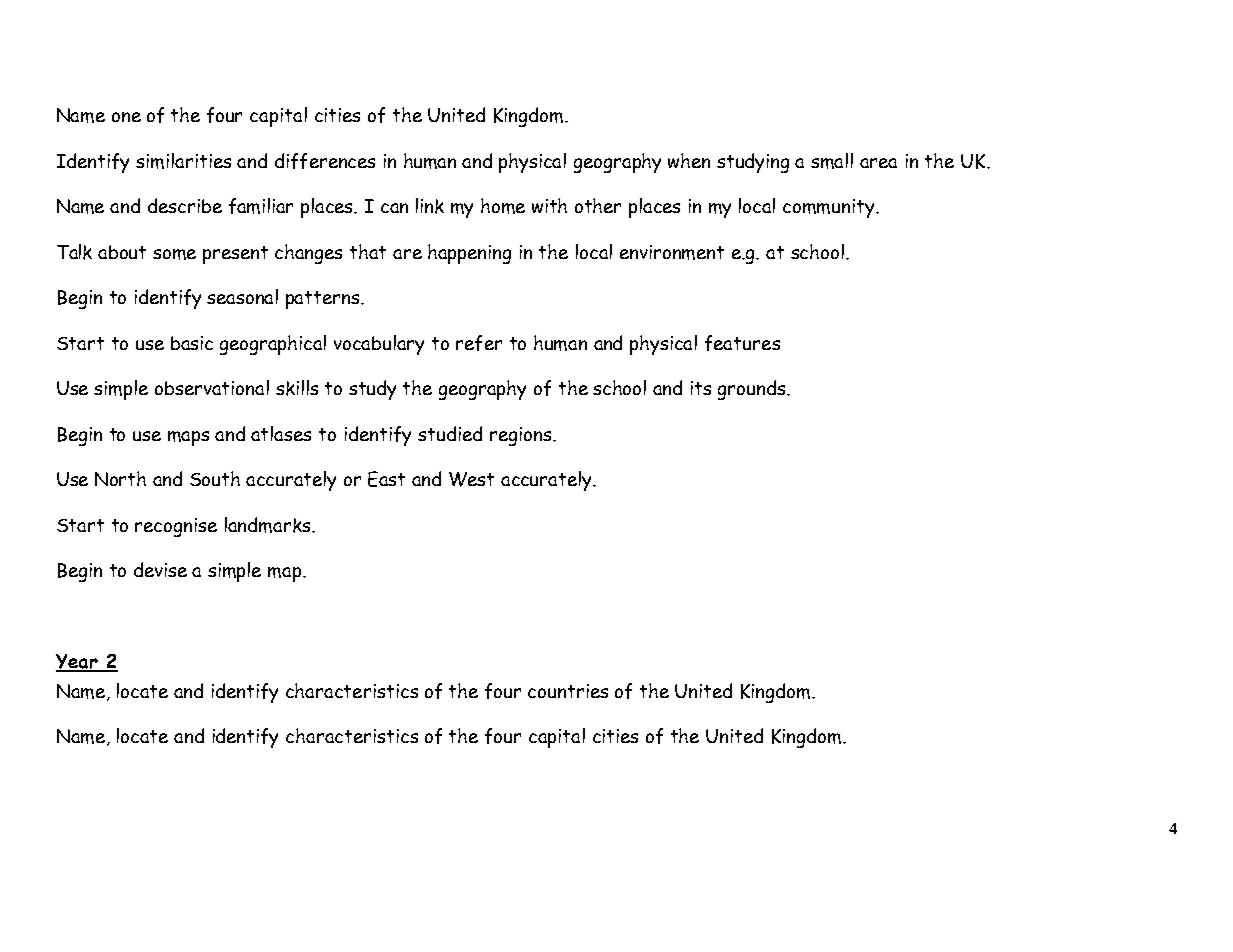  I want to click on grounds, so click(753, 390).
